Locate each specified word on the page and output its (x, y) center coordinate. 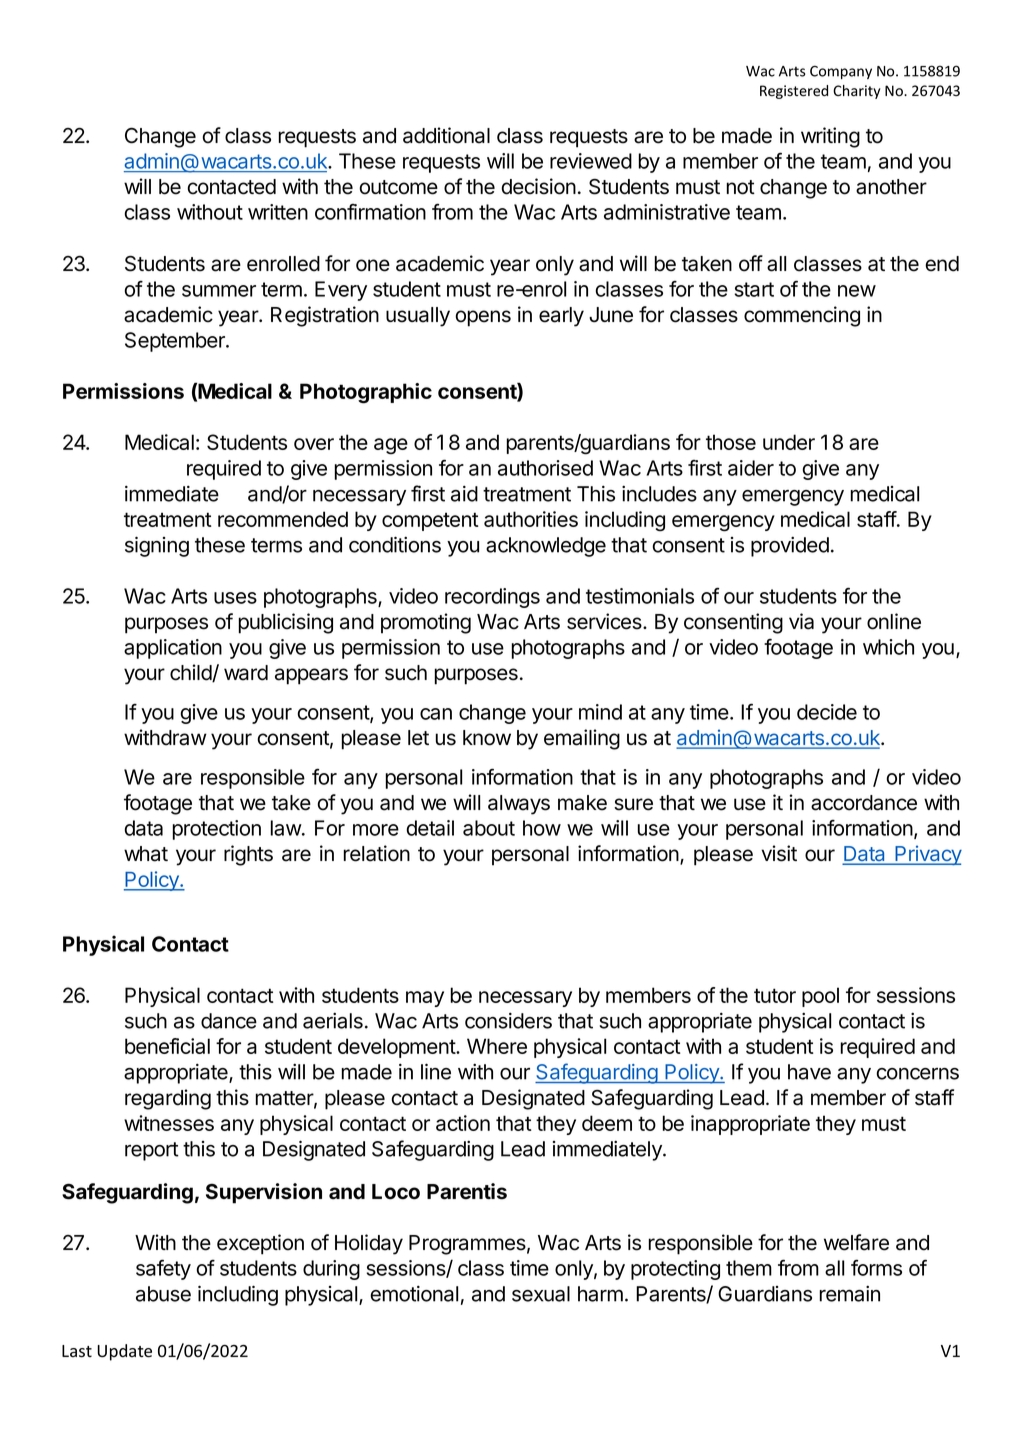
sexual (541, 1294)
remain (850, 1294)
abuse (163, 1294)
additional (446, 135)
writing (830, 137)
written (278, 212)
